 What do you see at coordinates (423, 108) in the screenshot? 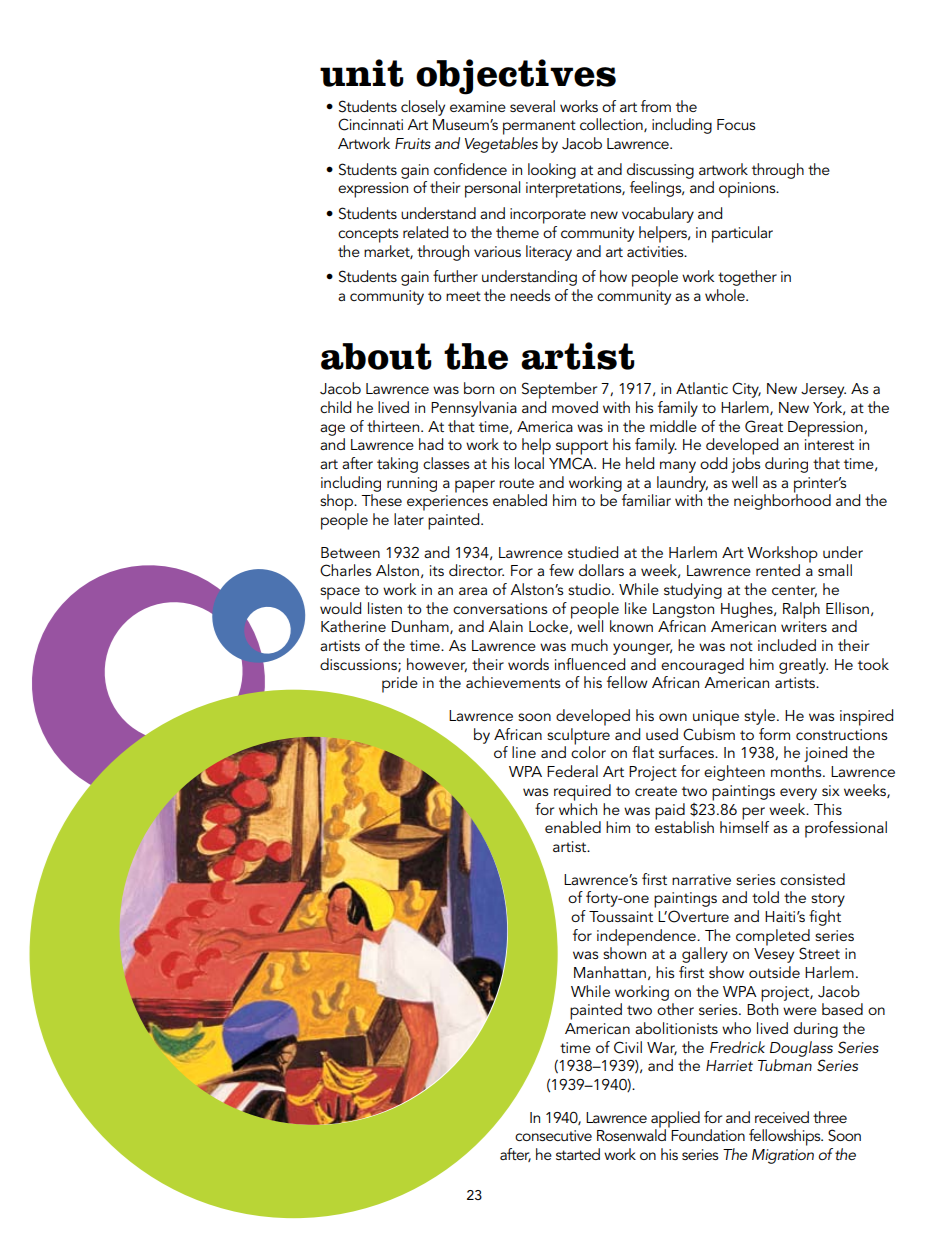
I see `closely` at bounding box center [423, 108].
